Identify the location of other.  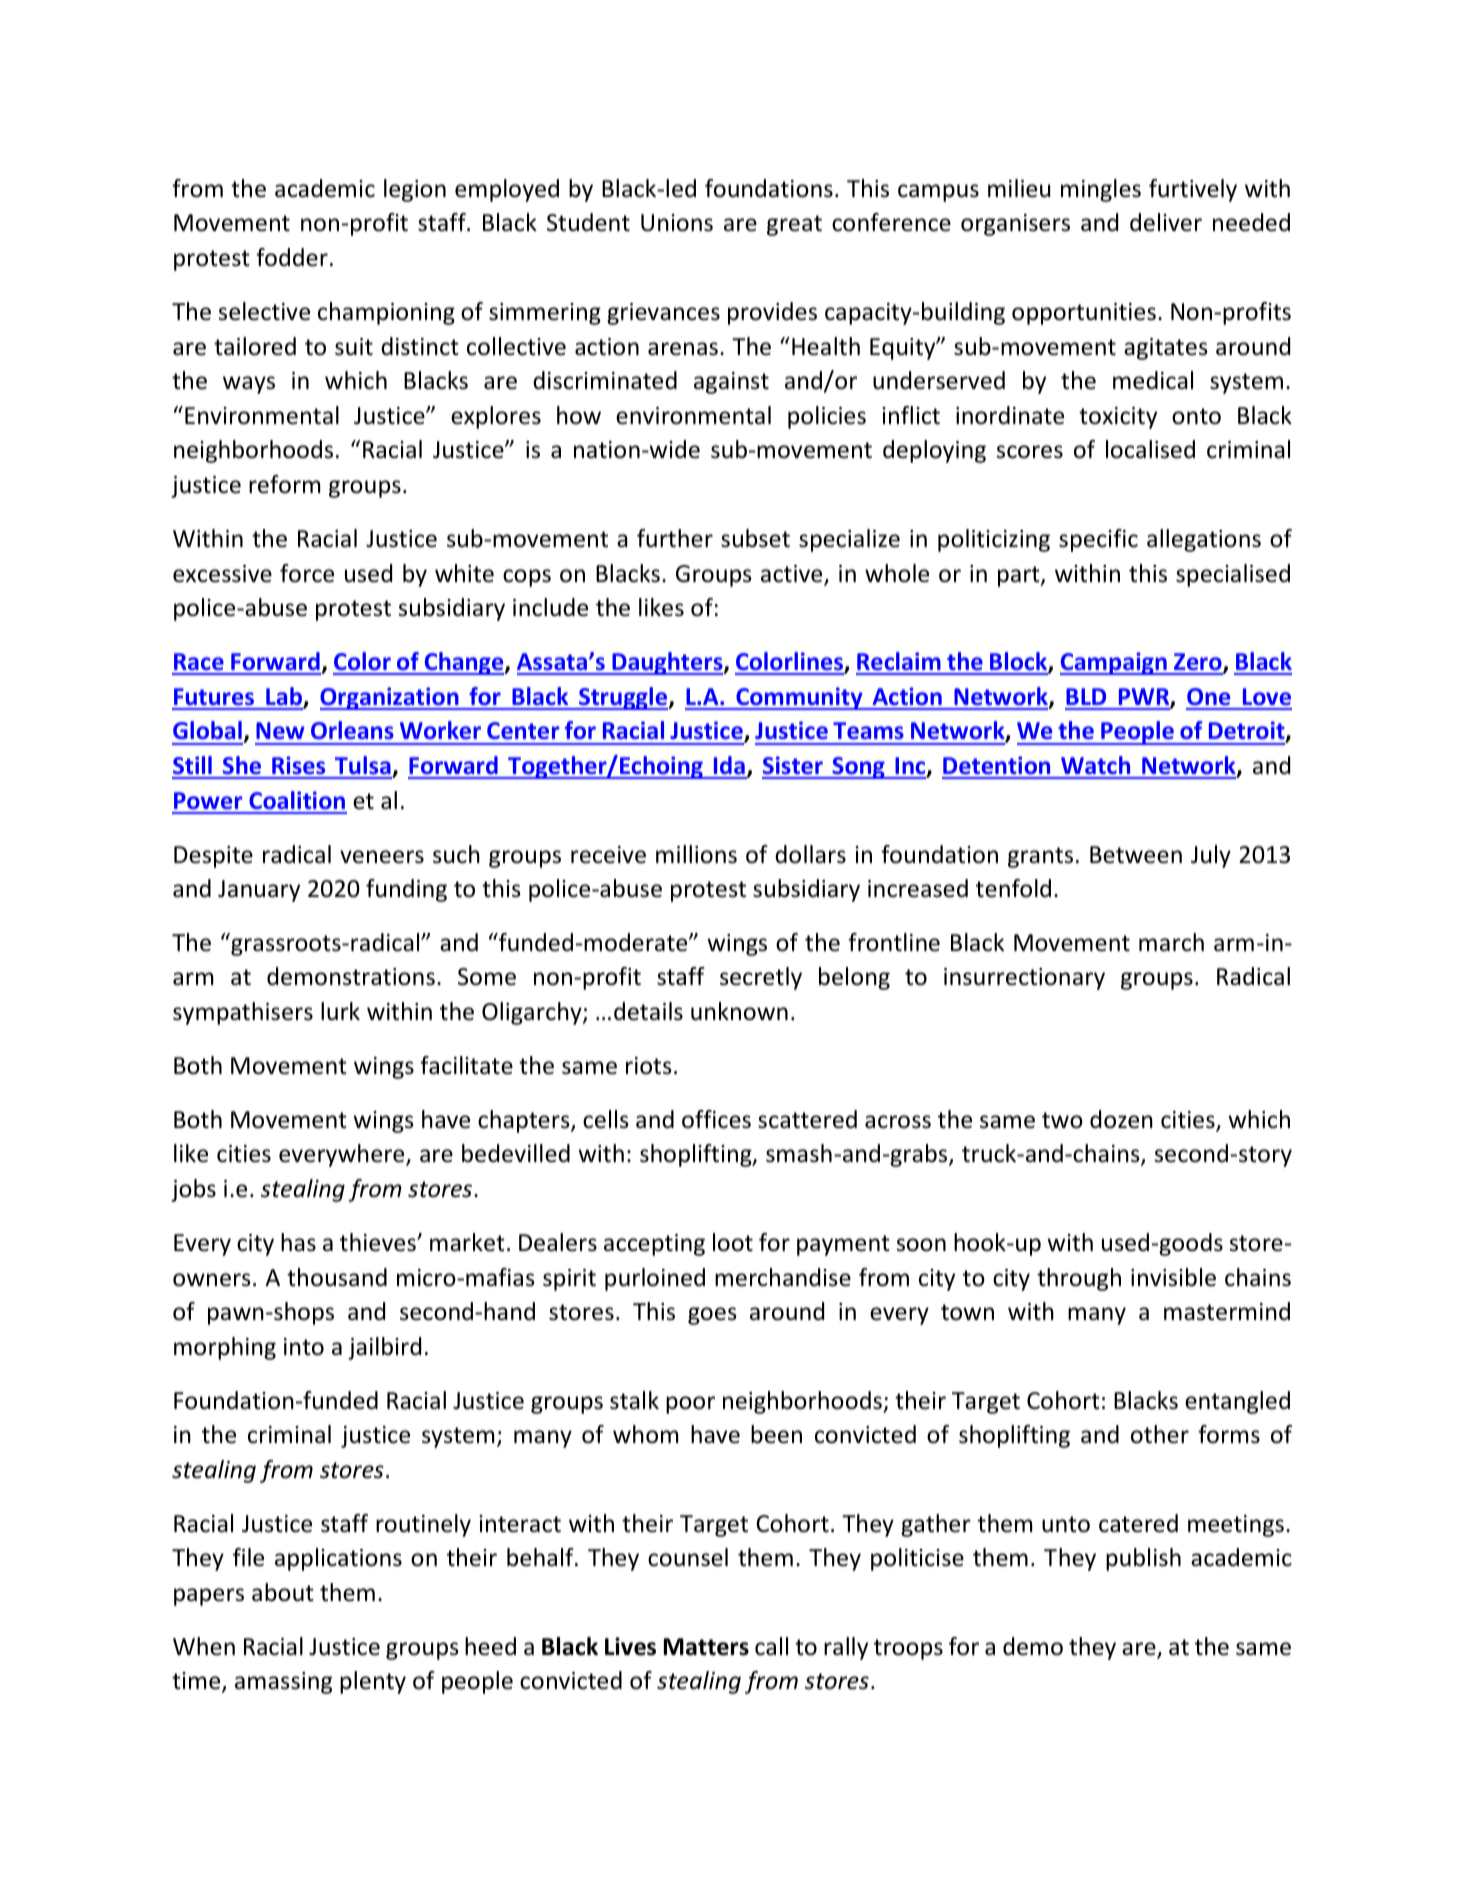
(1160, 1434).
